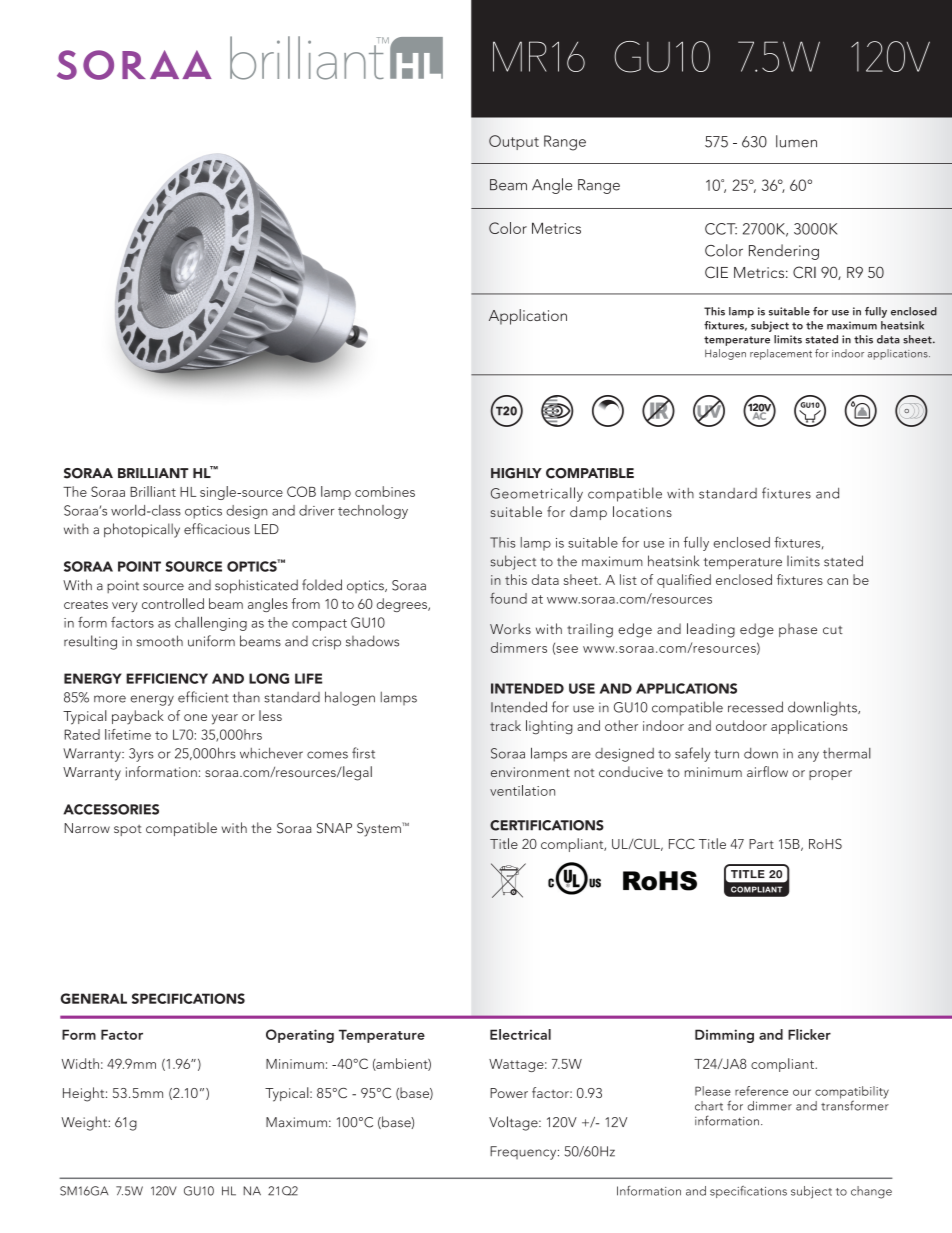  Describe the element at coordinates (721, 229) in the screenshot. I see `CCT` at that location.
